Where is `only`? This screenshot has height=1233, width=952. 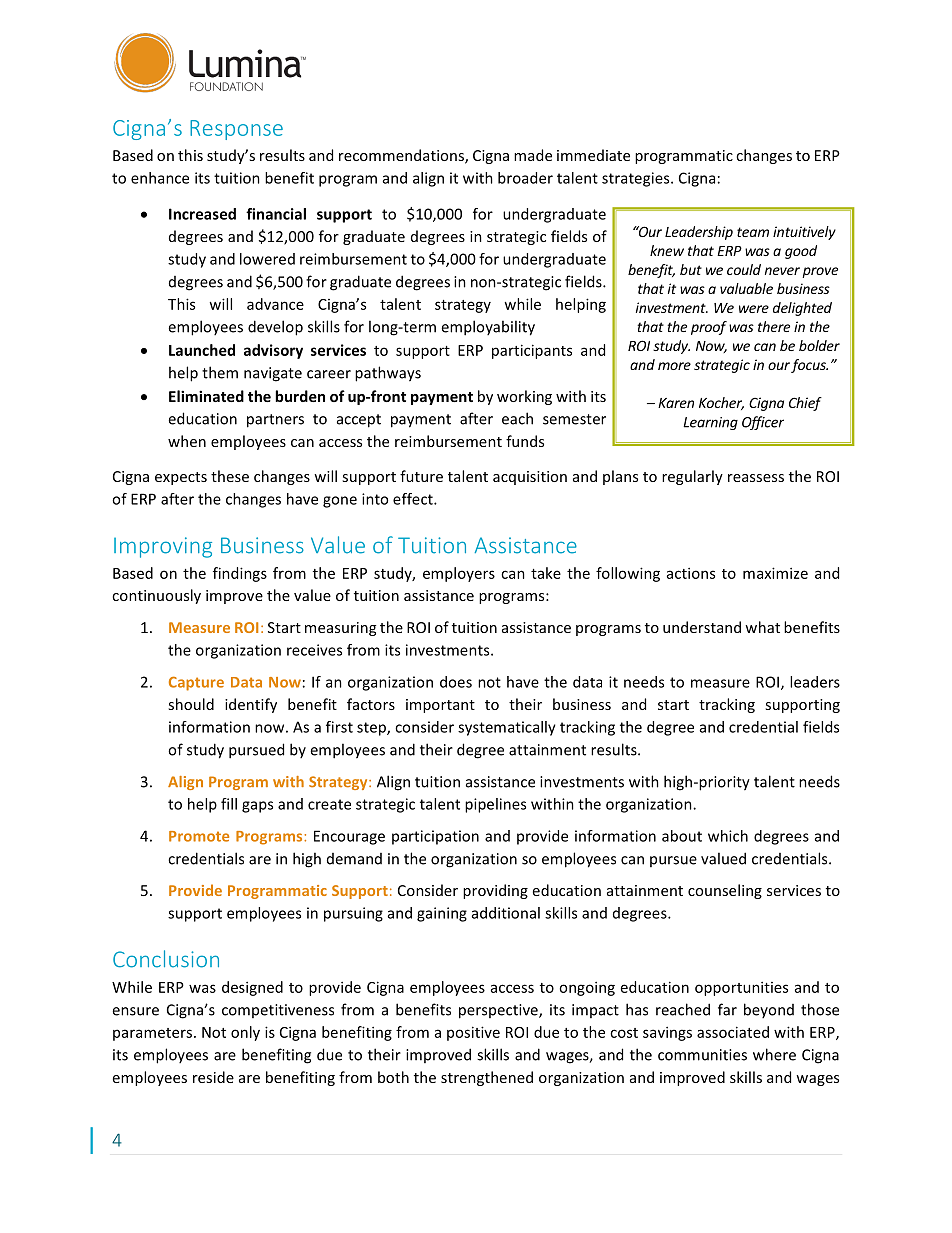
only is located at coordinates (245, 1033).
